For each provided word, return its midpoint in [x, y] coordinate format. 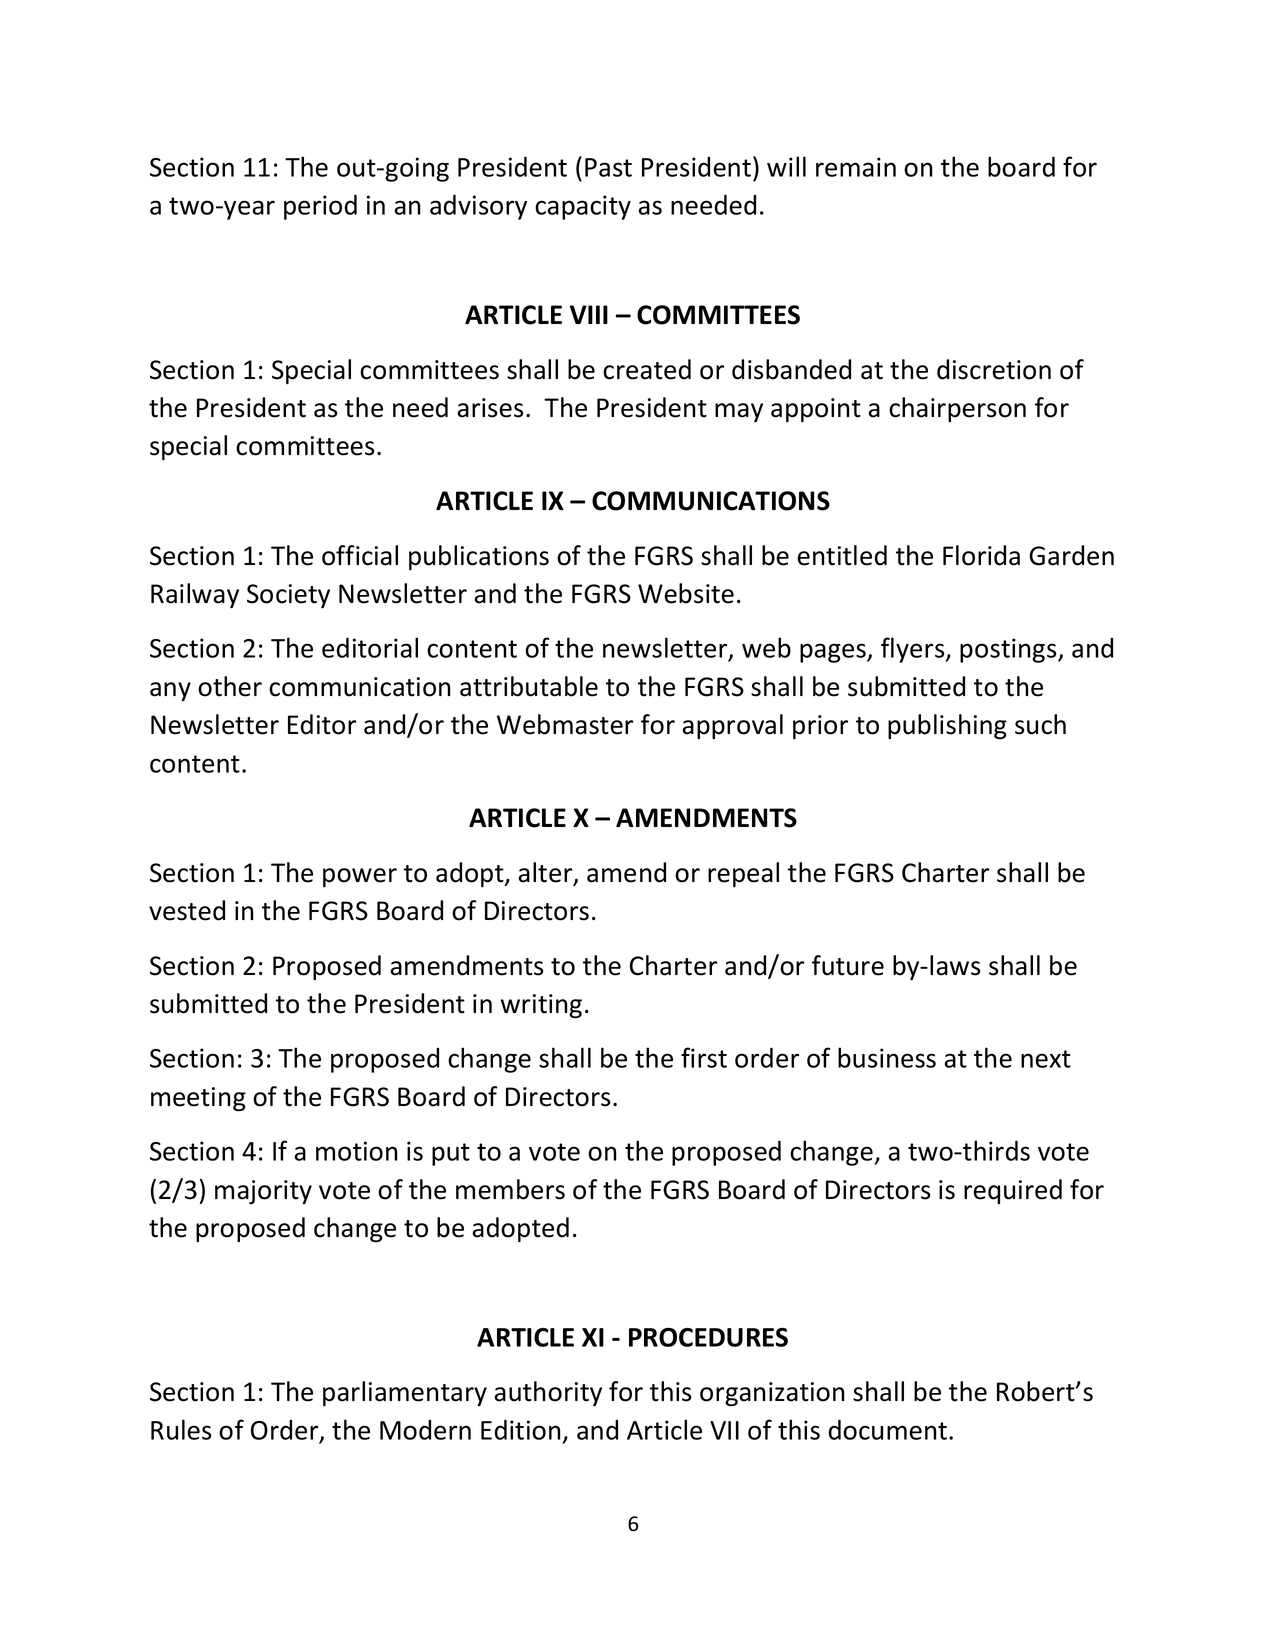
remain [856, 167]
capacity [583, 207]
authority [548, 1393]
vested [187, 910]
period [320, 207]
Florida [981, 555]
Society [288, 596]
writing [541, 1006]
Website [686, 593]
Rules [181, 1429]
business [887, 1057]
